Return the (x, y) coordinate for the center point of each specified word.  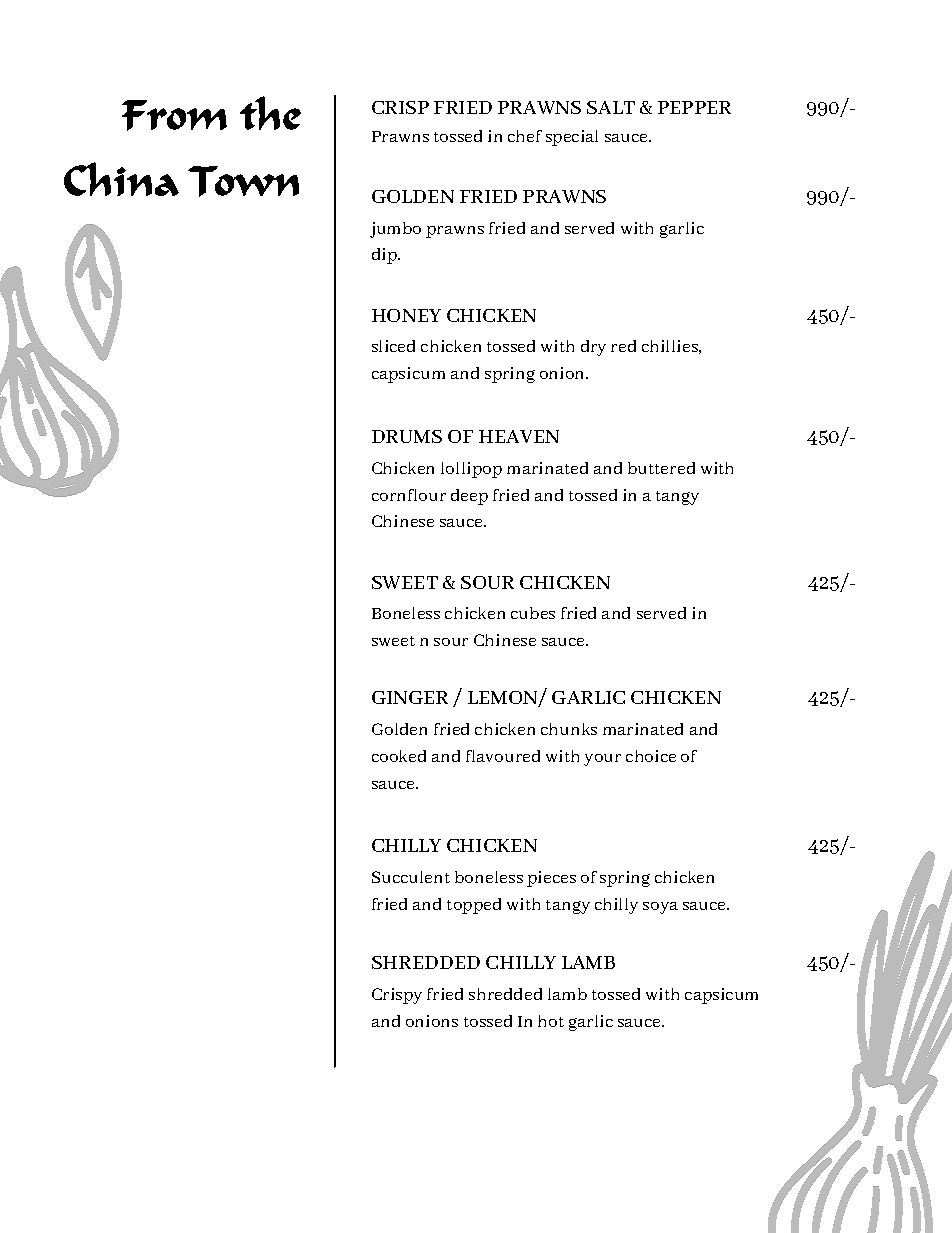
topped (474, 906)
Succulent (411, 877)
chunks (569, 729)
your (602, 760)
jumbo (395, 230)
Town (243, 181)
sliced (393, 346)
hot (551, 1021)
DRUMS (407, 436)
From (174, 115)
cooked (399, 756)
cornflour (409, 495)
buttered (661, 468)
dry (593, 348)
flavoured (503, 756)
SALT (611, 107)
